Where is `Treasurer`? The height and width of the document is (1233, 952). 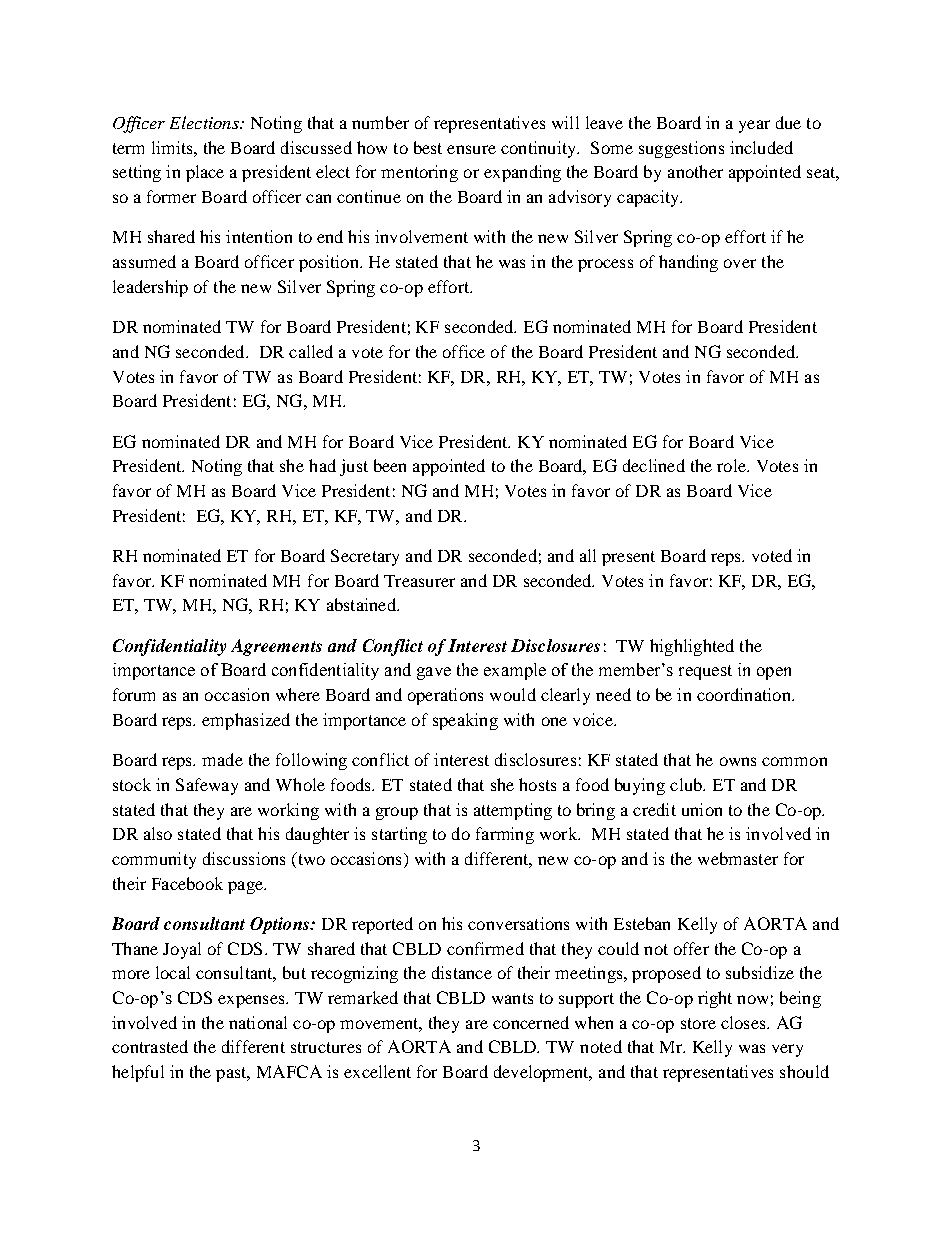
Treasurer is located at coordinates (419, 581).
